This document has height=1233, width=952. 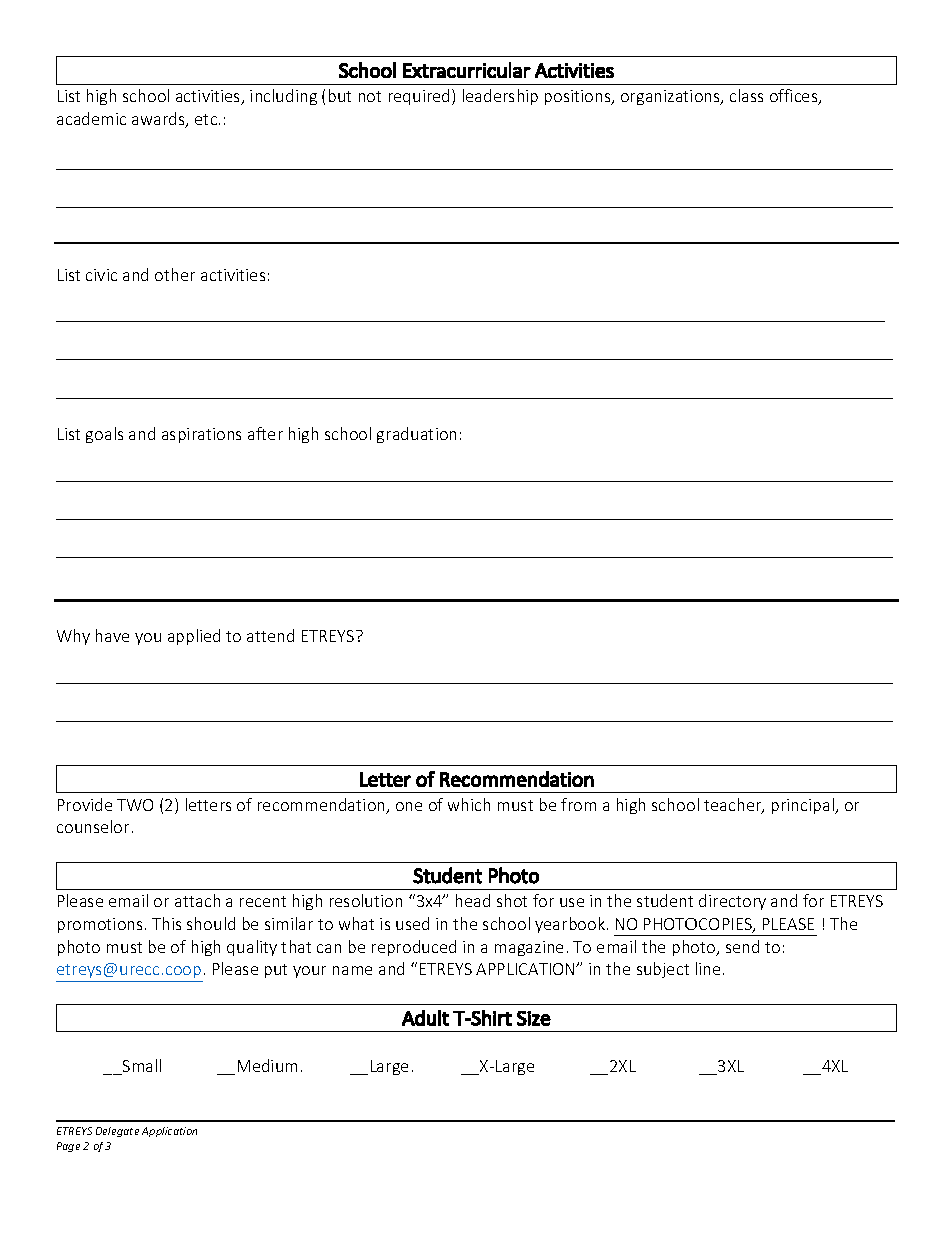 I want to click on Adult, so click(x=425, y=1018).
